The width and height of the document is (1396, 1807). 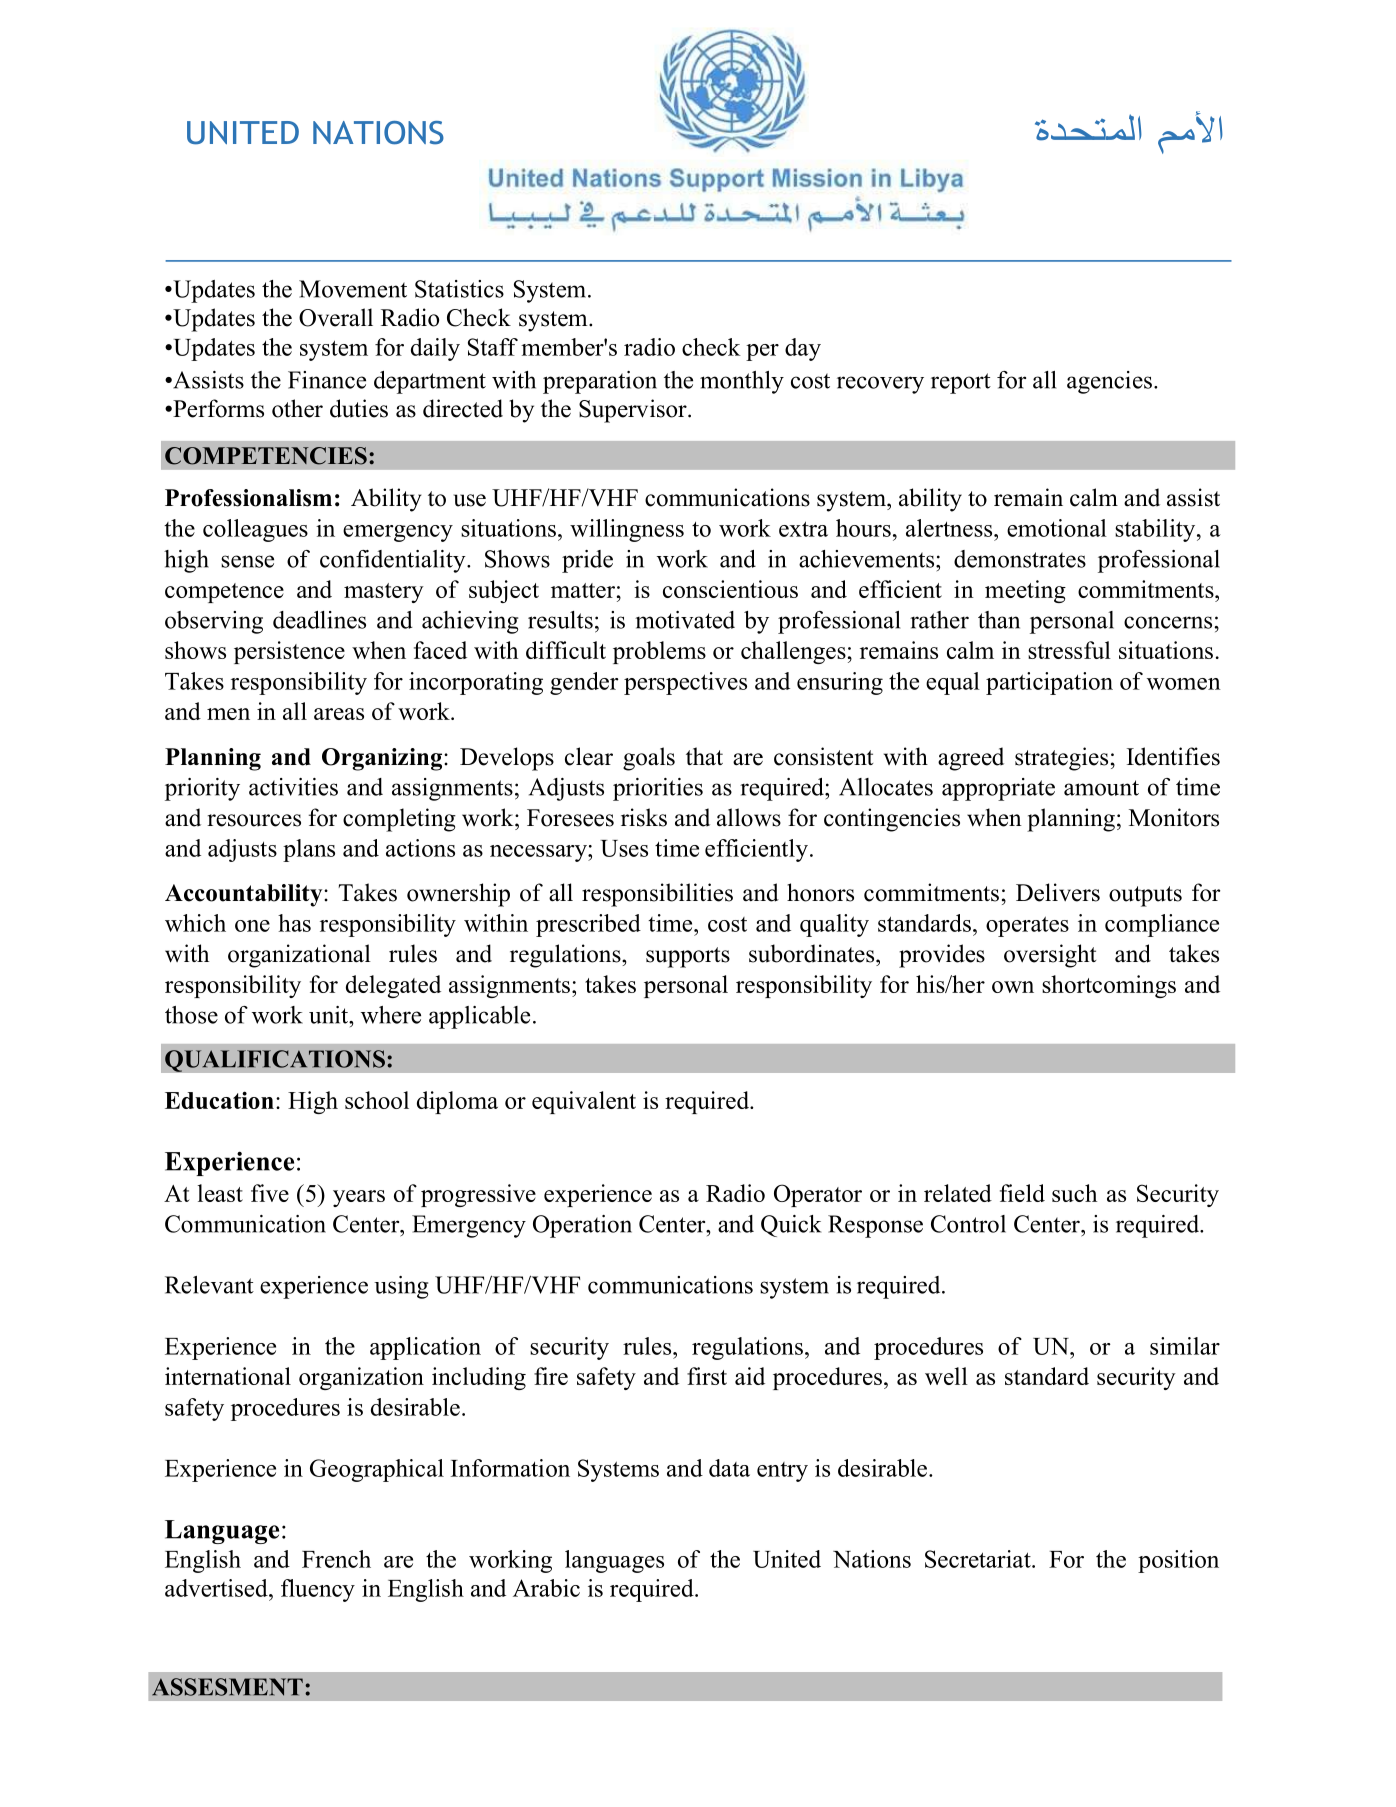 What do you see at coordinates (1109, 986) in the document?
I see `shortcomings` at bounding box center [1109, 986].
